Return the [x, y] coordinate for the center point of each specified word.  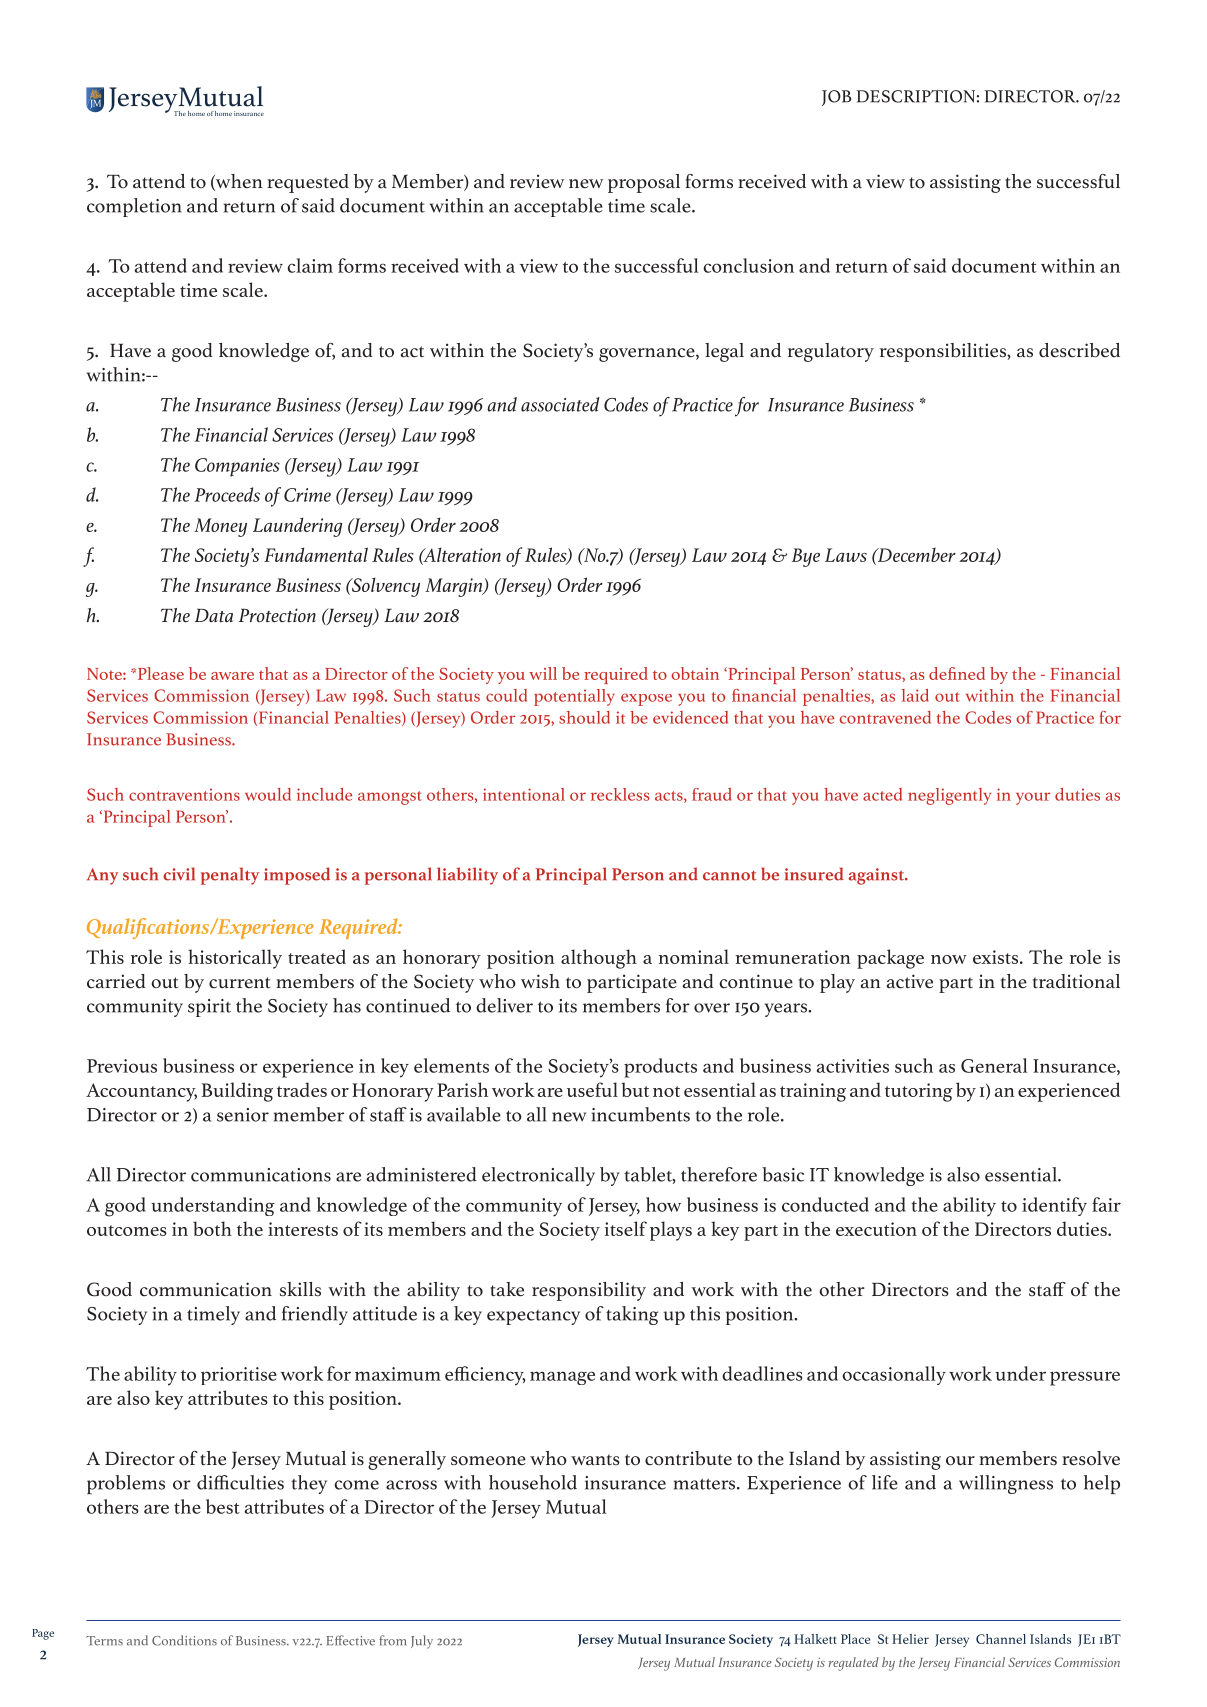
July [422, 1642]
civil [179, 874]
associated [560, 404]
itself [626, 1228]
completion [134, 207]
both [212, 1228]
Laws [846, 555]
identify [1054, 1206]
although [599, 959]
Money [220, 527]
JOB [836, 98]
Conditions [184, 1640]
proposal [644, 183]
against [877, 876]
